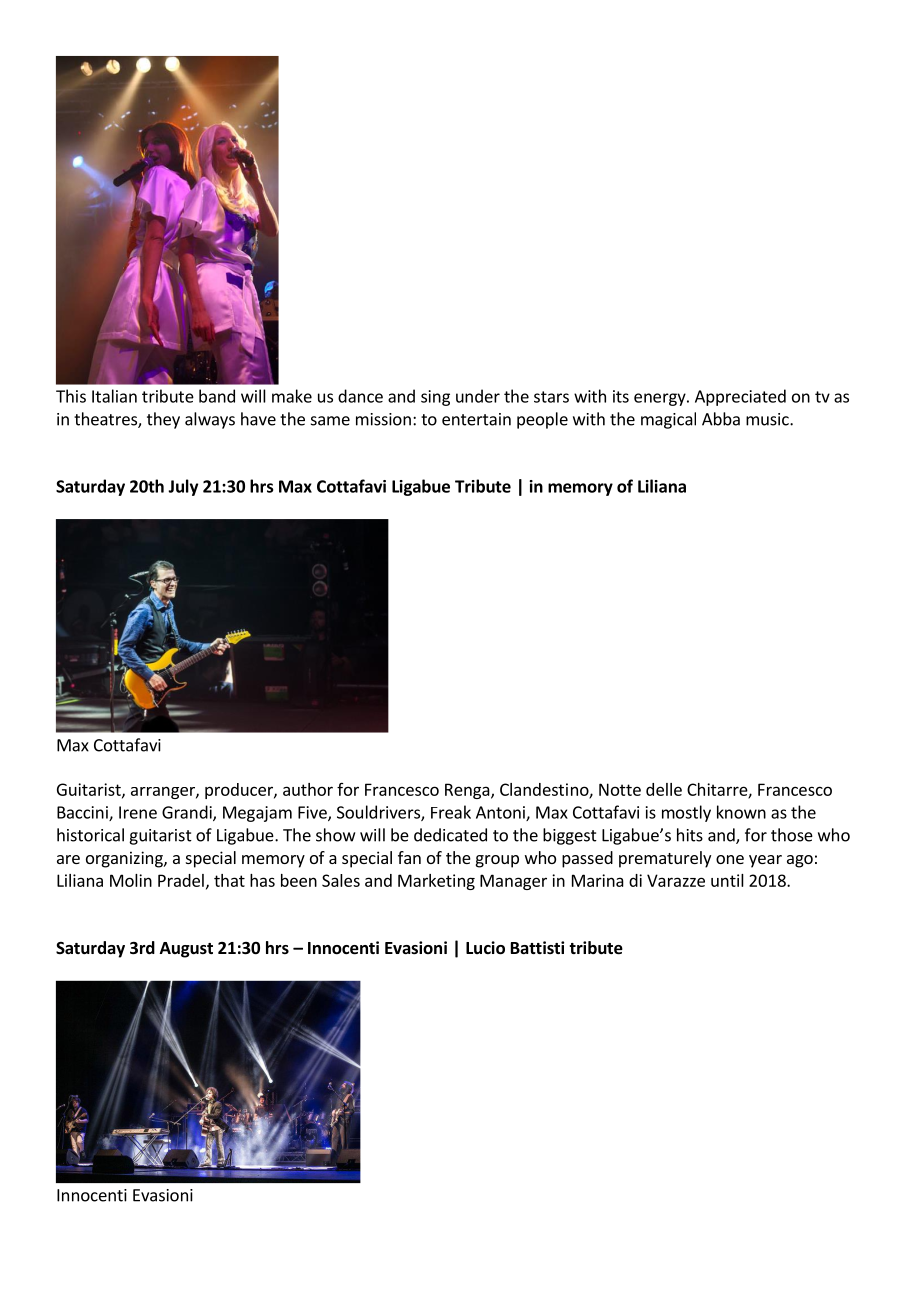  Describe the element at coordinates (163, 420) in the screenshot. I see `they` at that location.
